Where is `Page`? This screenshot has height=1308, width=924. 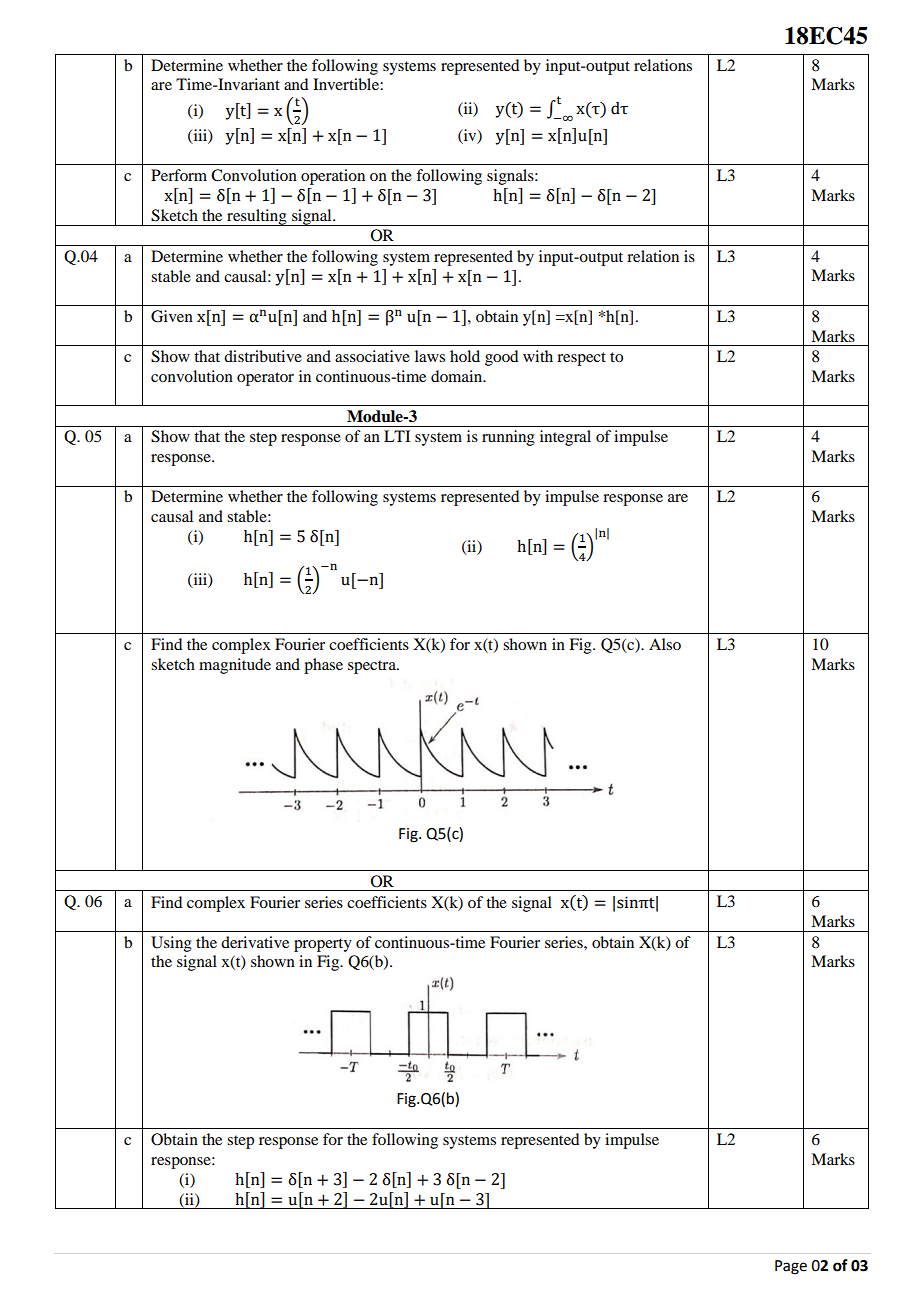
Page is located at coordinates (791, 1267).
